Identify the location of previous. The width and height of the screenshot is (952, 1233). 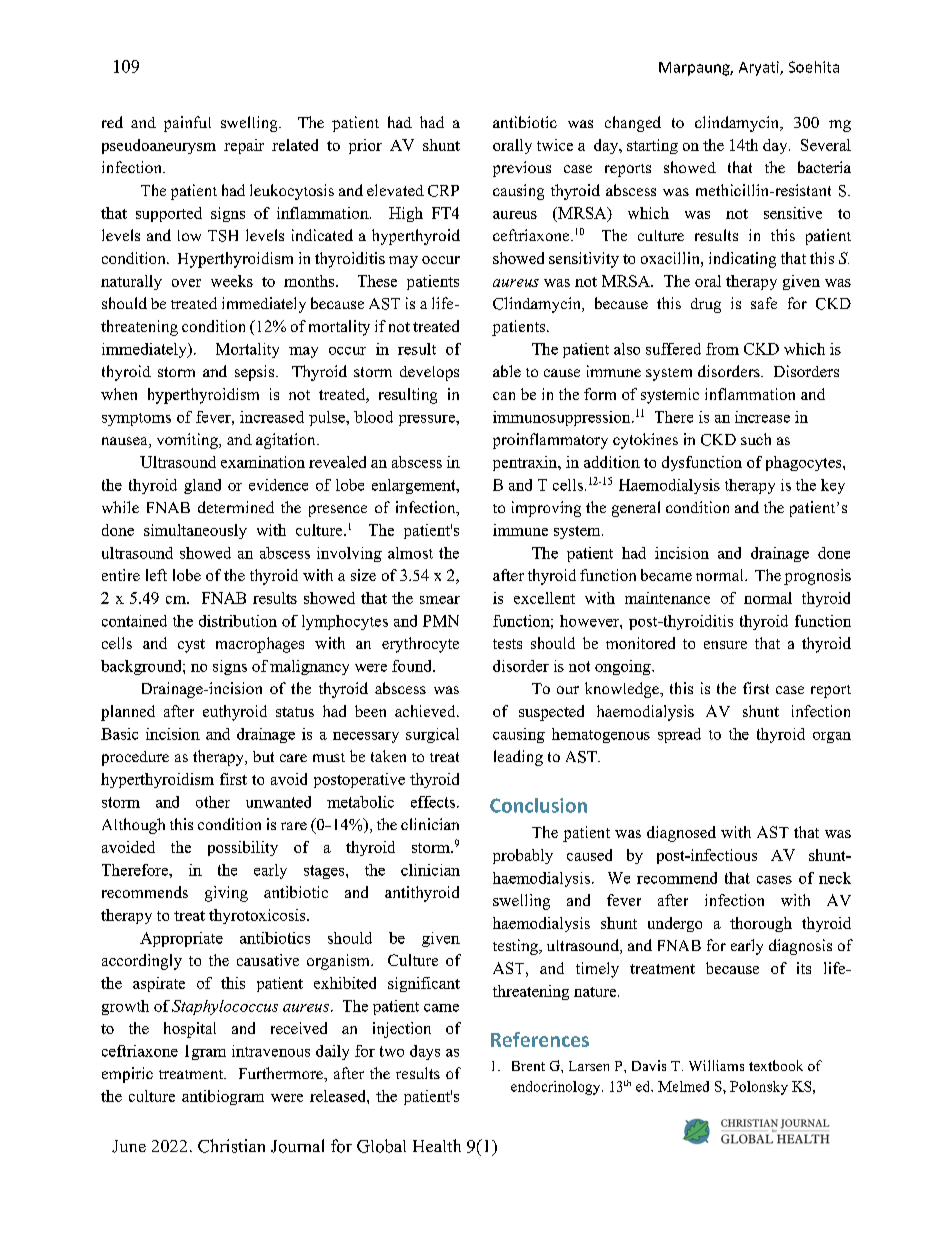
(522, 169).
